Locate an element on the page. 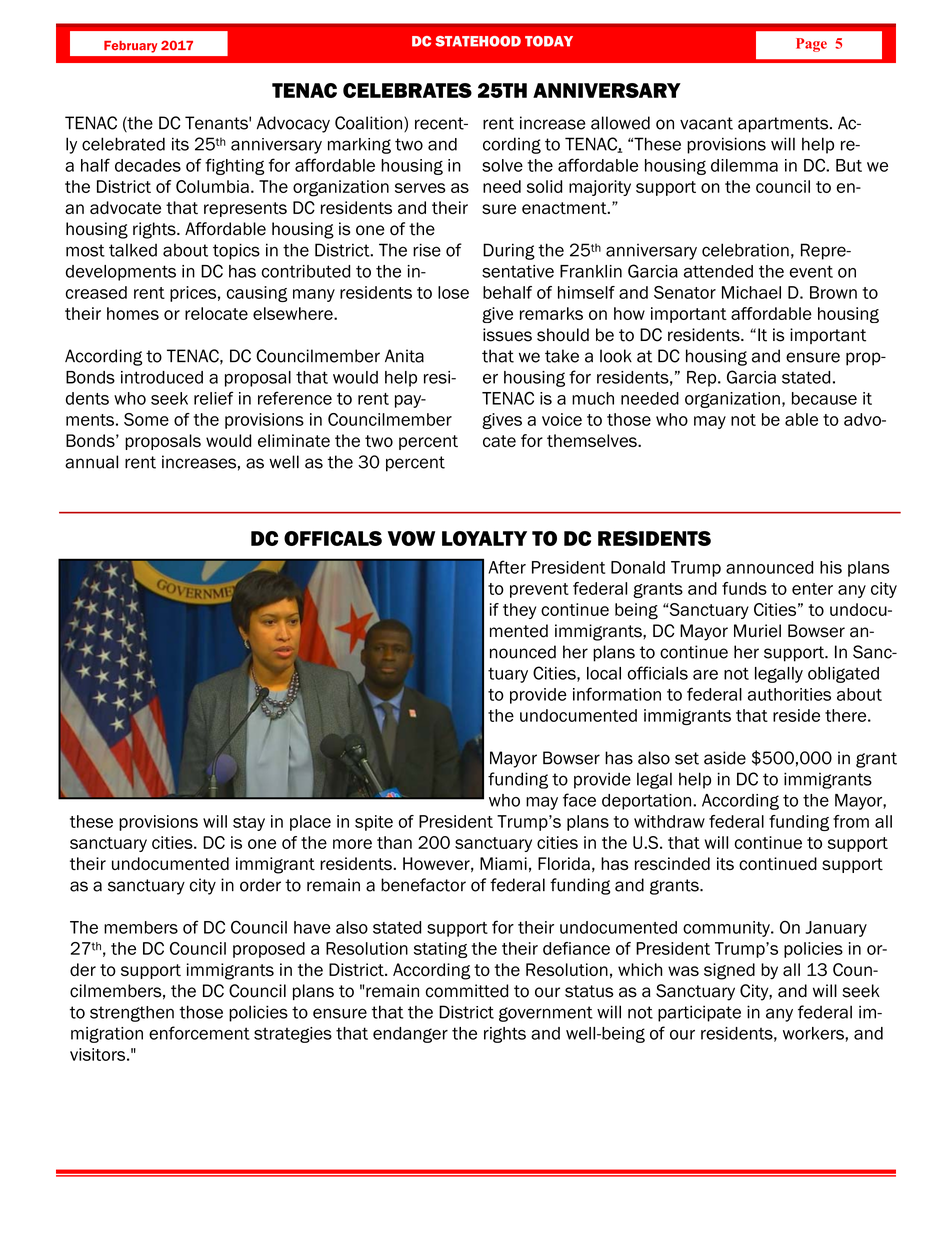  February is located at coordinates (130, 47).
